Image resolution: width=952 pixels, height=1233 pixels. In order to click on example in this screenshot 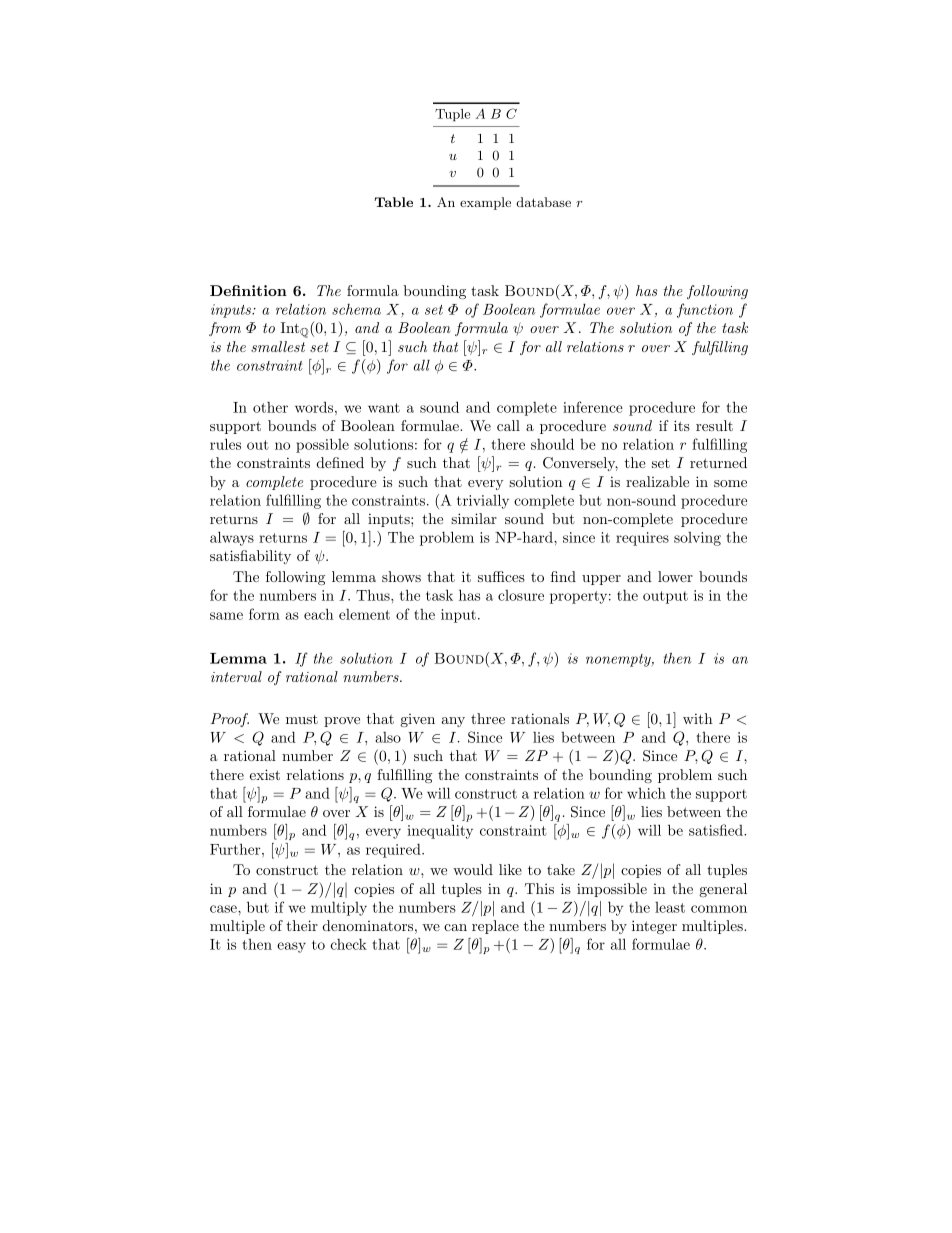, I will do `click(485, 203)`.
